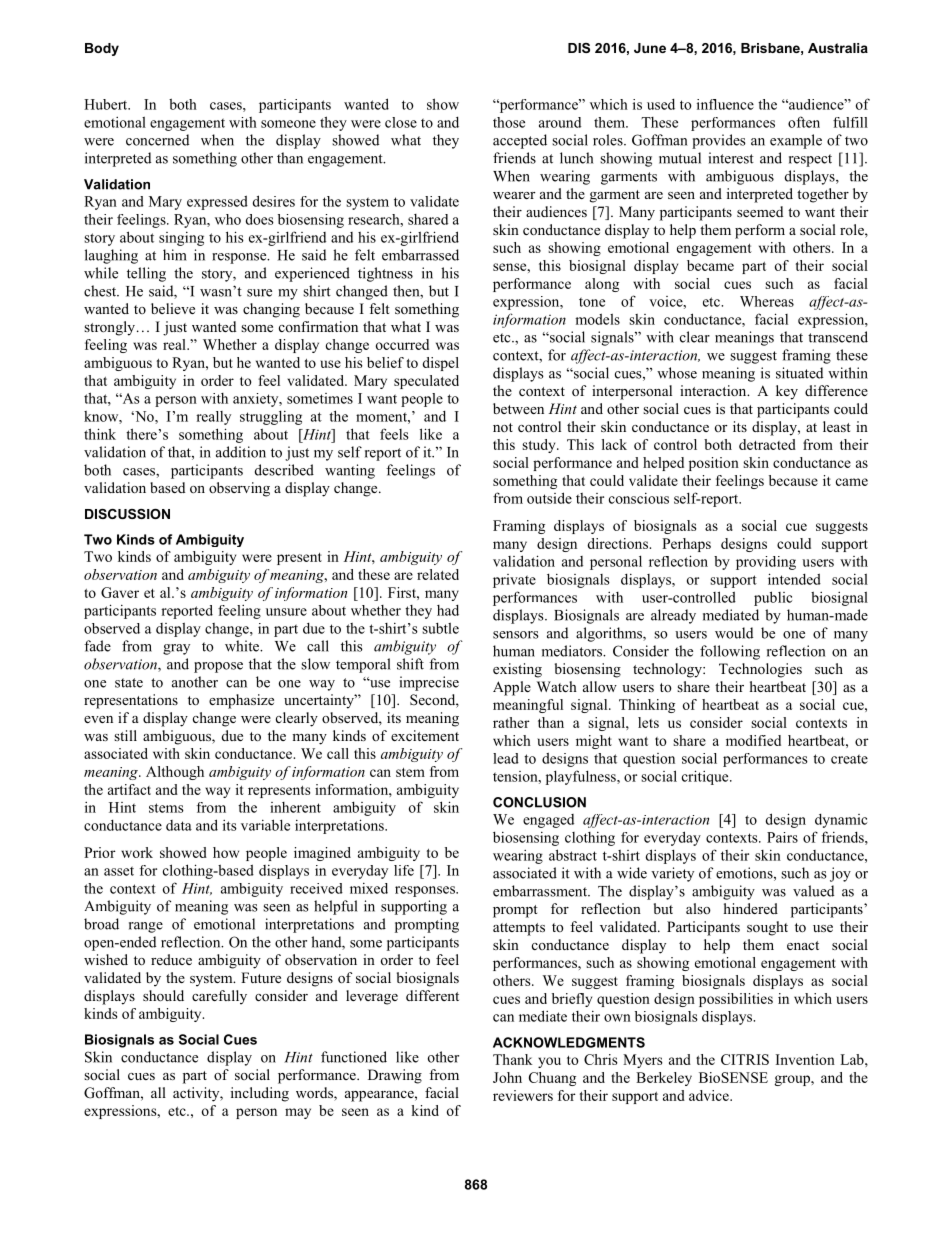 Image resolution: width=952 pixels, height=1233 pixels. What do you see at coordinates (506, 758) in the document?
I see `lead` at bounding box center [506, 758].
